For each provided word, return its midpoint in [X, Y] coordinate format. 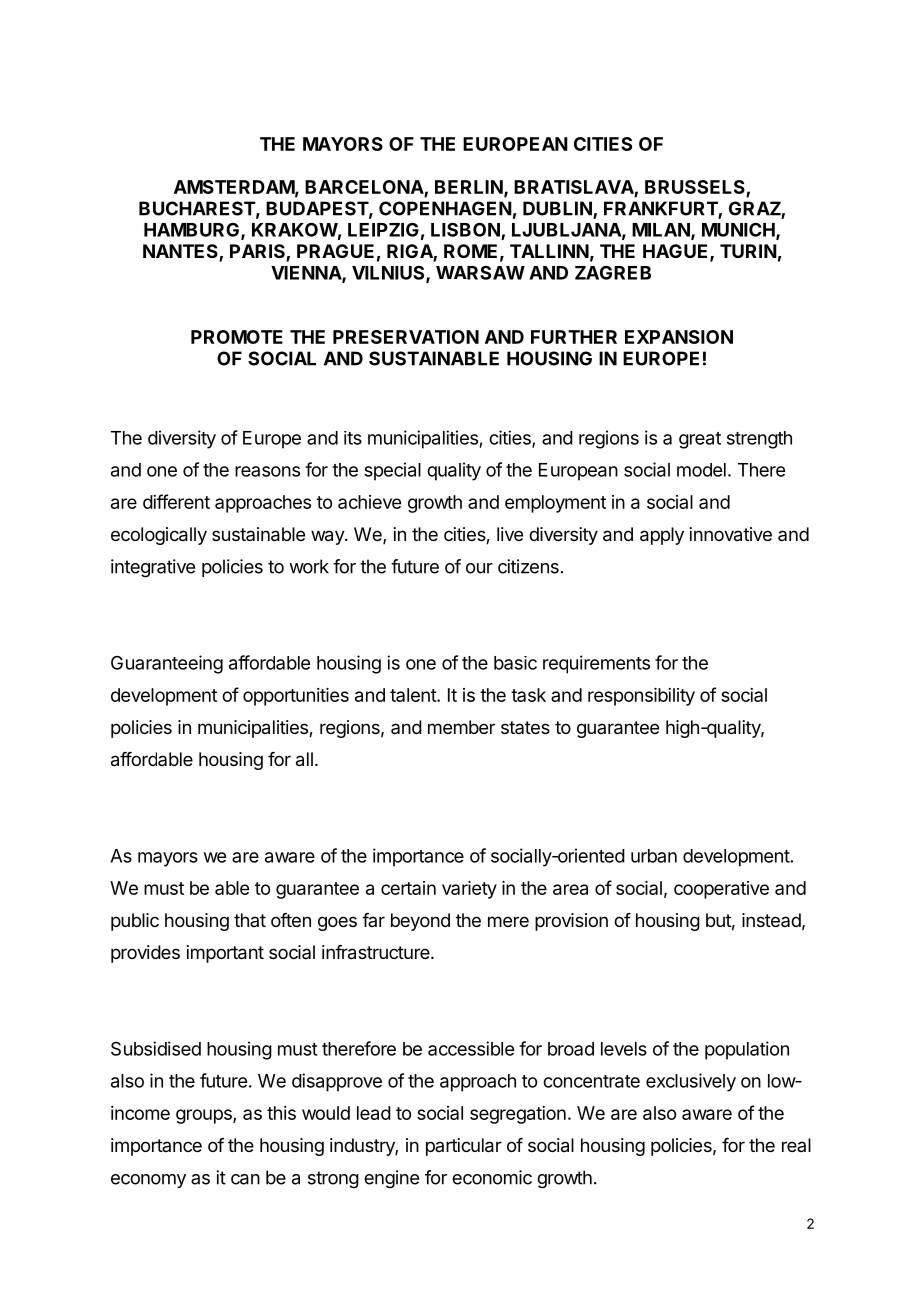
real [796, 1145]
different [176, 501]
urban [654, 856]
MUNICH [739, 230]
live [510, 534]
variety [469, 890]
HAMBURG [193, 231]
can [245, 1179]
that [250, 920]
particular [464, 1147]
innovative [731, 534]
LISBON [466, 230]
